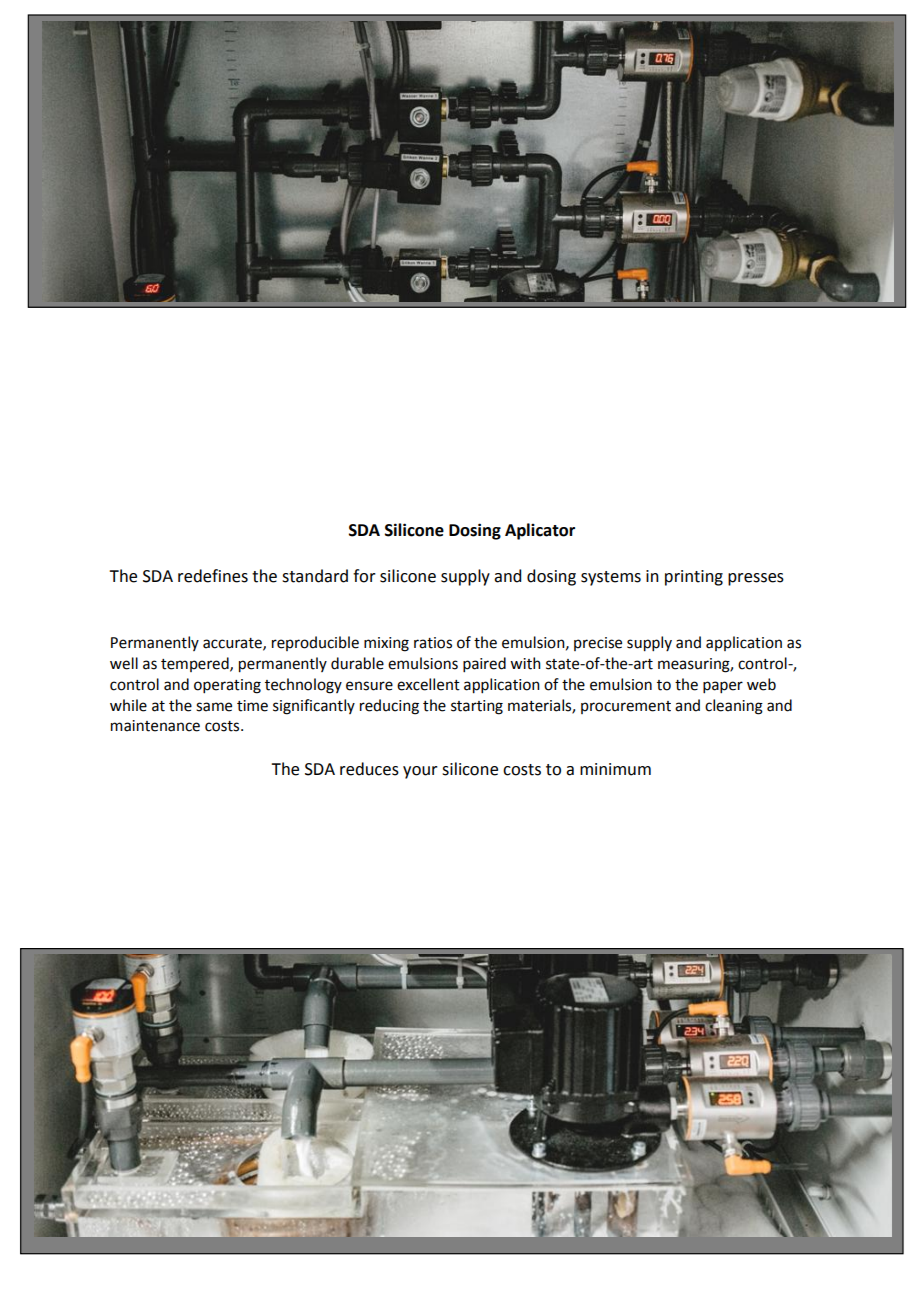  Describe the element at coordinates (734, 707) in the screenshot. I see `cleaning` at that location.
